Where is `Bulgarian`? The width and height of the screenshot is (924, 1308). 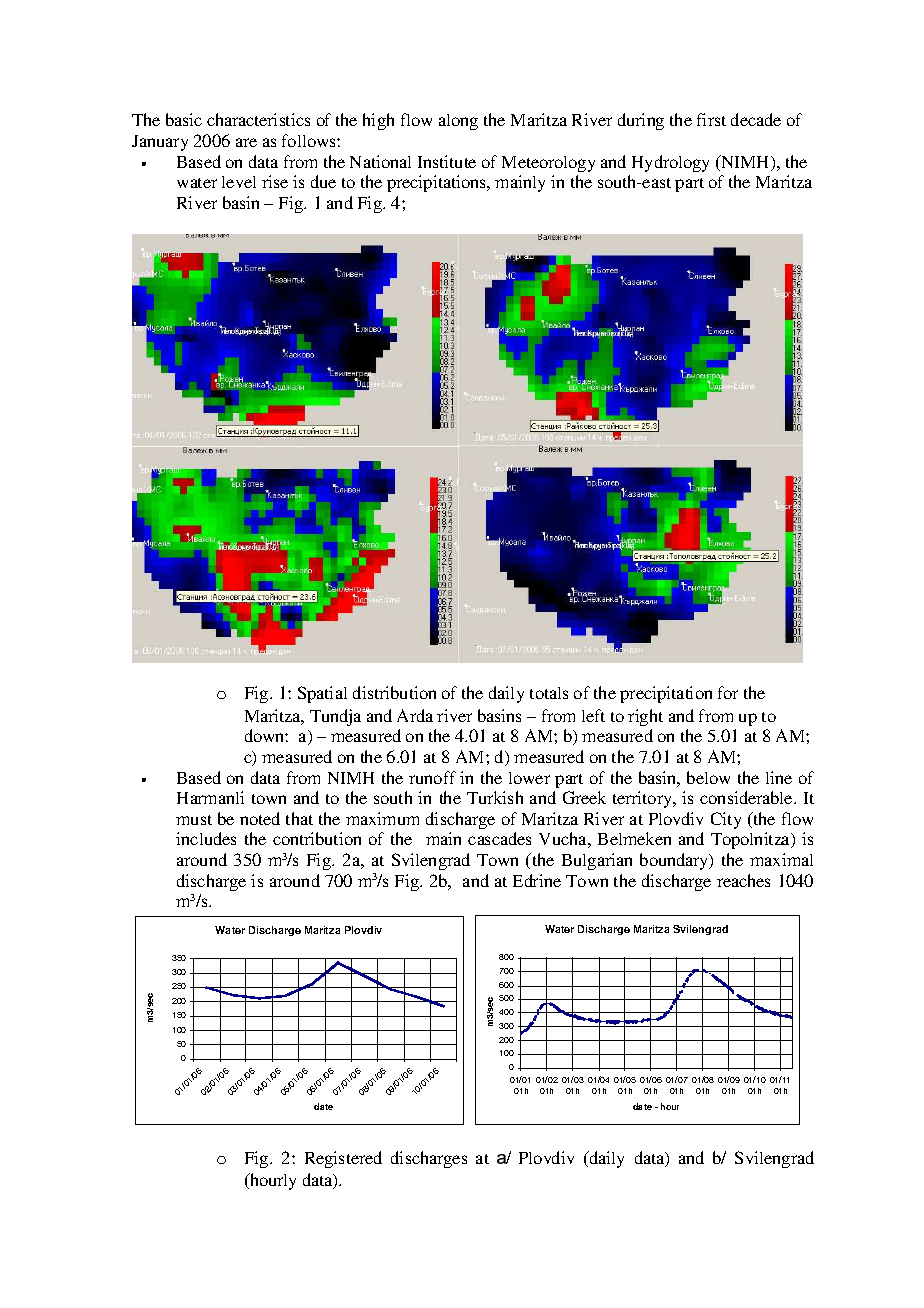 Bulgarian is located at coordinates (597, 861).
